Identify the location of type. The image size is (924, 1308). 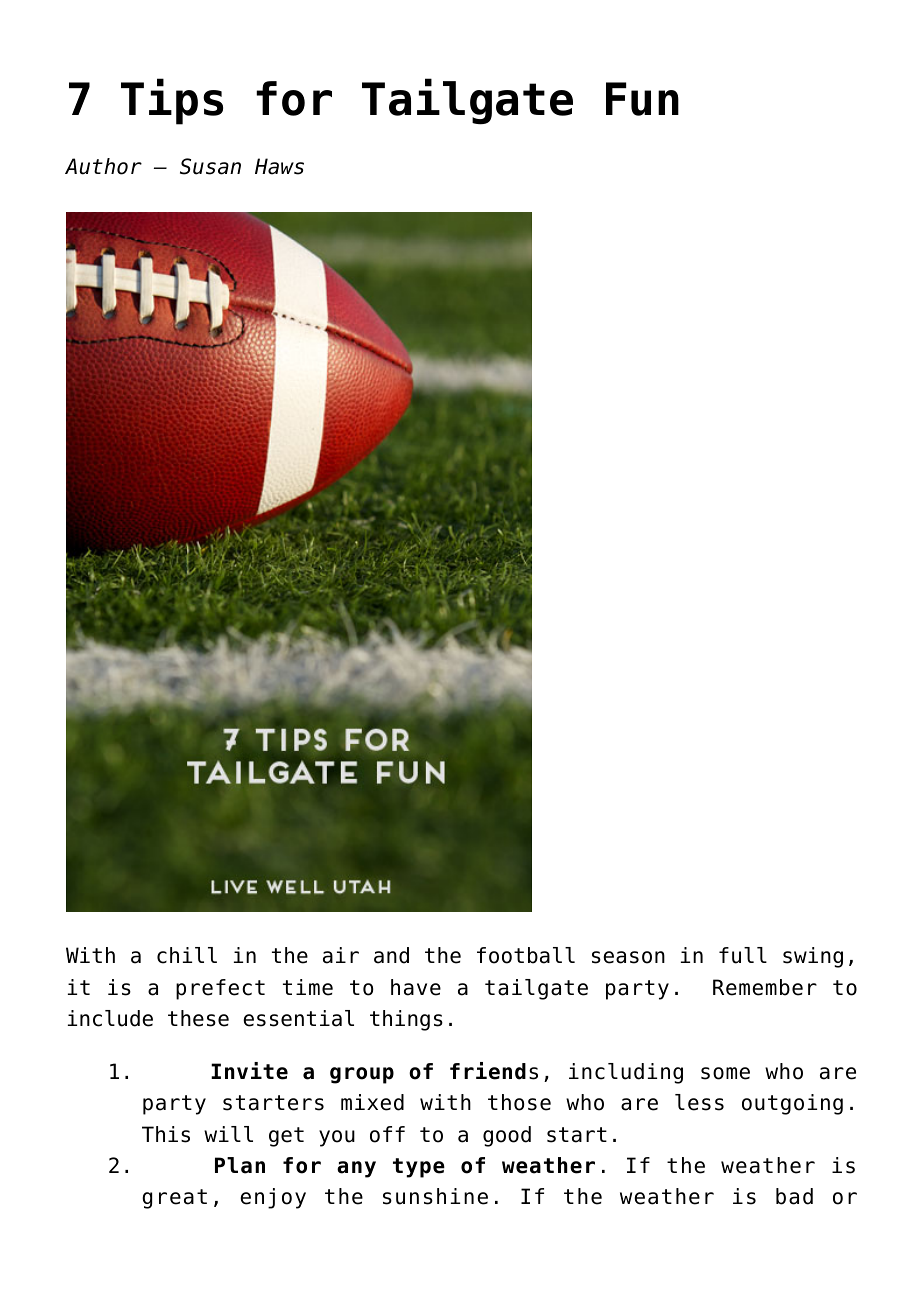
(419, 1168).
